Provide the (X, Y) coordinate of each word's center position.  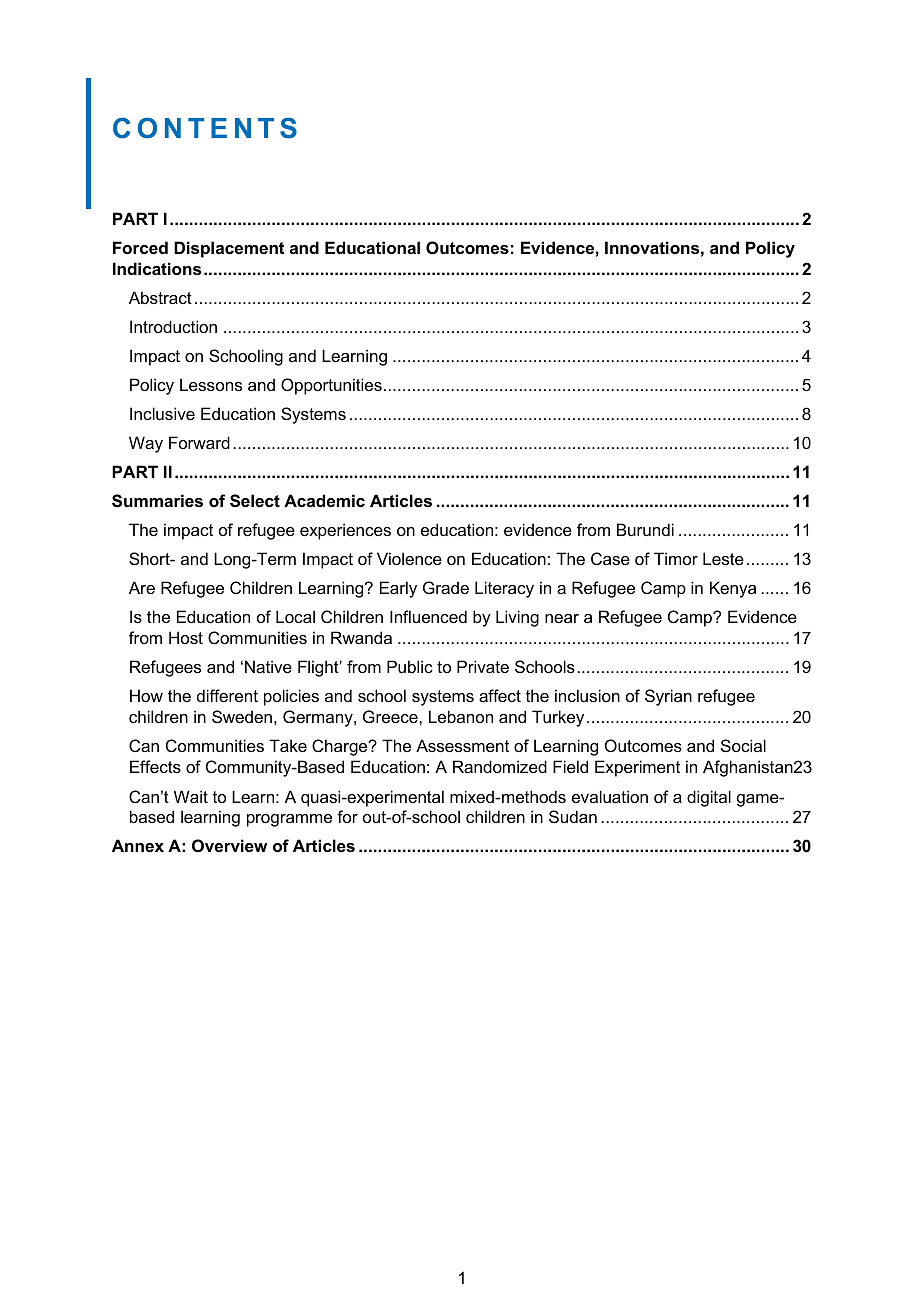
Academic (324, 500)
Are (142, 587)
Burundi (645, 529)
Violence (409, 558)
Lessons (211, 384)
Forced (140, 247)
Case (610, 558)
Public (410, 666)
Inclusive (162, 413)
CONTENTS (205, 128)
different (227, 695)
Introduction (173, 326)
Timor (676, 558)
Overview (229, 845)
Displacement (229, 249)
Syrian (668, 697)
